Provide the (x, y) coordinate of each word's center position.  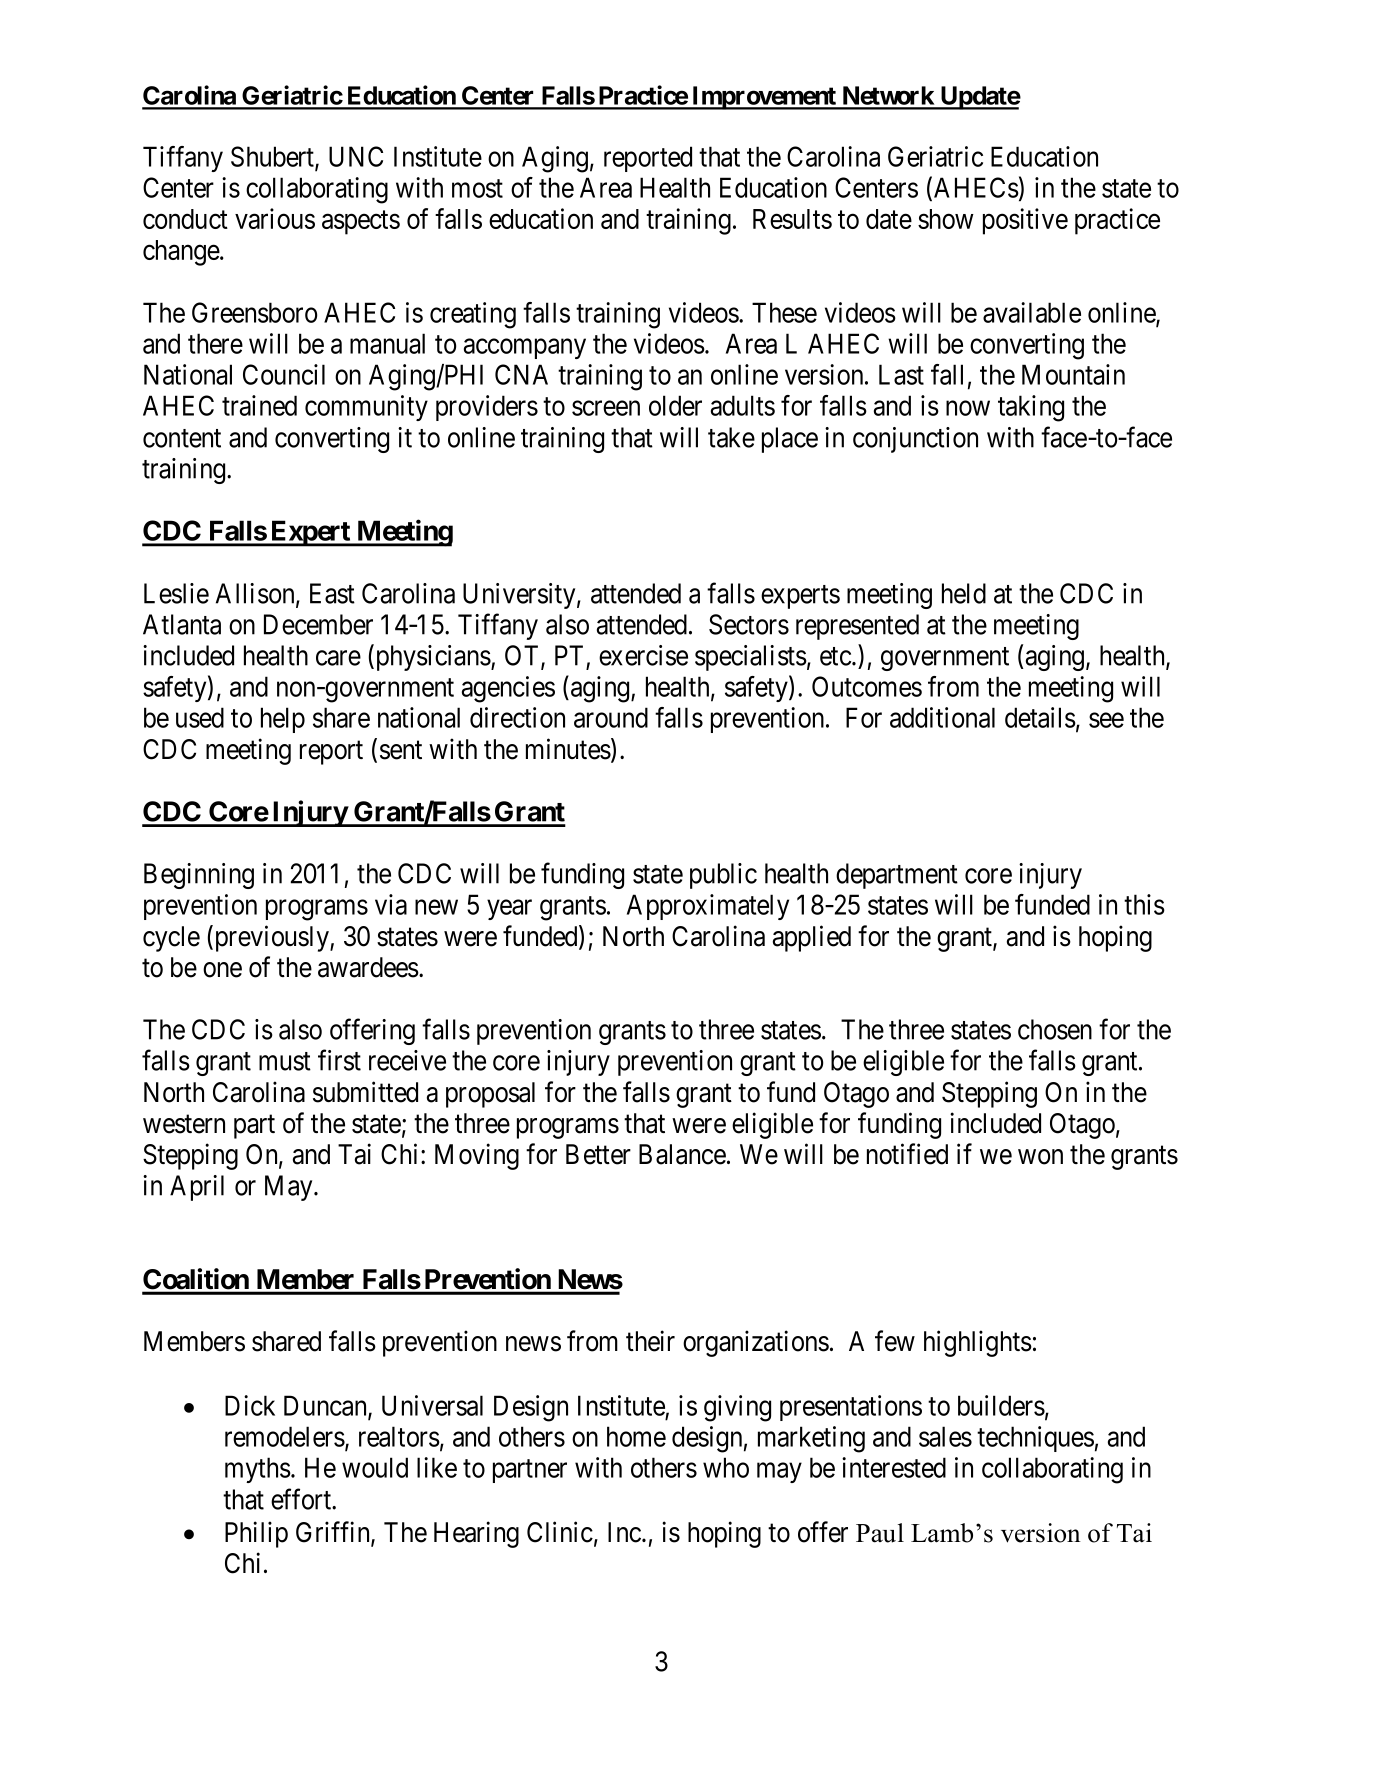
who (726, 1467)
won (1040, 1157)
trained (259, 405)
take (731, 437)
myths (258, 1470)
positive (1025, 221)
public (723, 876)
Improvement (764, 98)
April (197, 1188)
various (275, 218)
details (1040, 717)
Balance (682, 1154)
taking (1031, 408)
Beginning (199, 876)
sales (945, 1436)
